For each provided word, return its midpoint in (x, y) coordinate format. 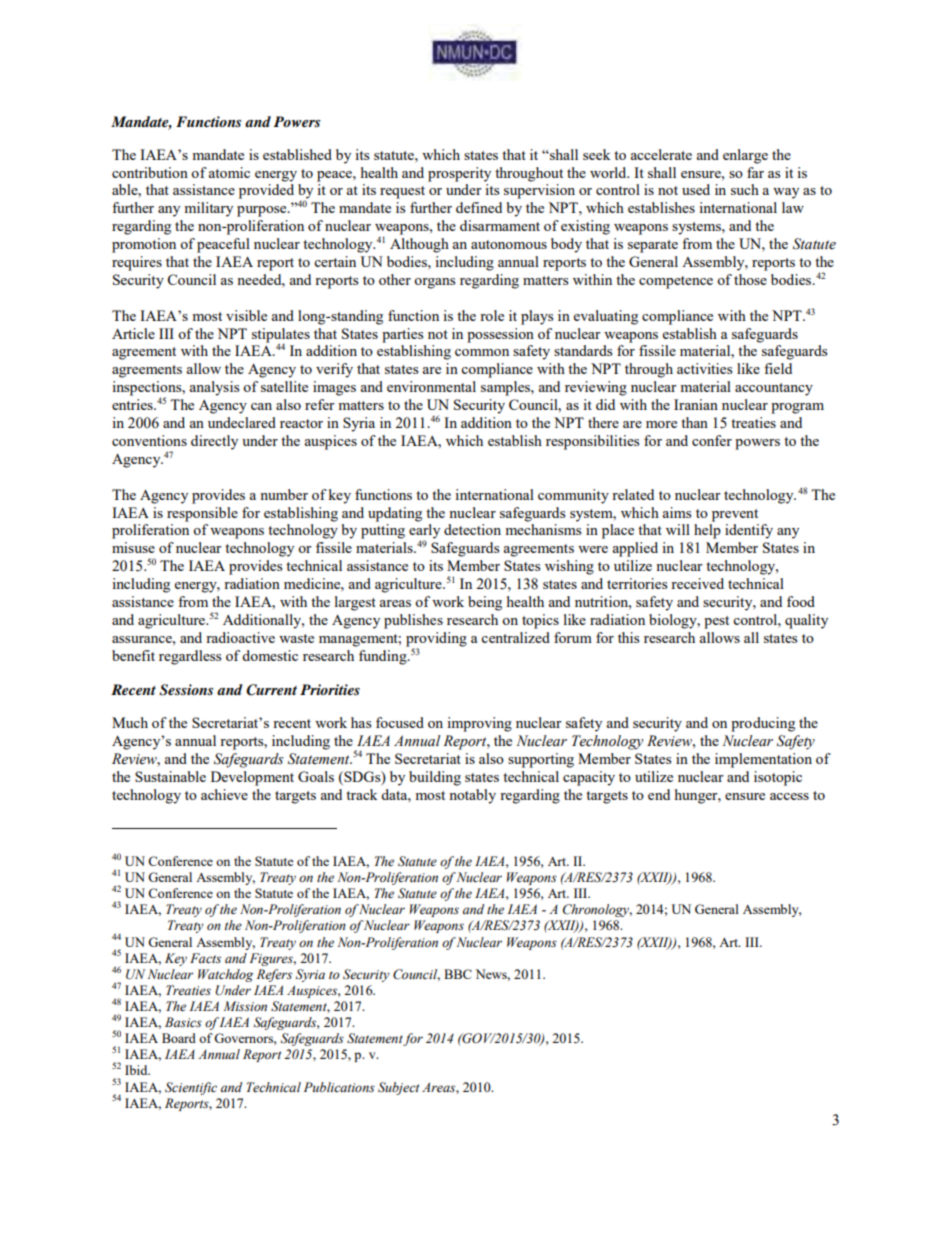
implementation (763, 760)
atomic (229, 172)
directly (214, 442)
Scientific (191, 1088)
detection (472, 529)
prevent (735, 515)
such (745, 189)
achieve (224, 794)
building (435, 778)
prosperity (459, 174)
